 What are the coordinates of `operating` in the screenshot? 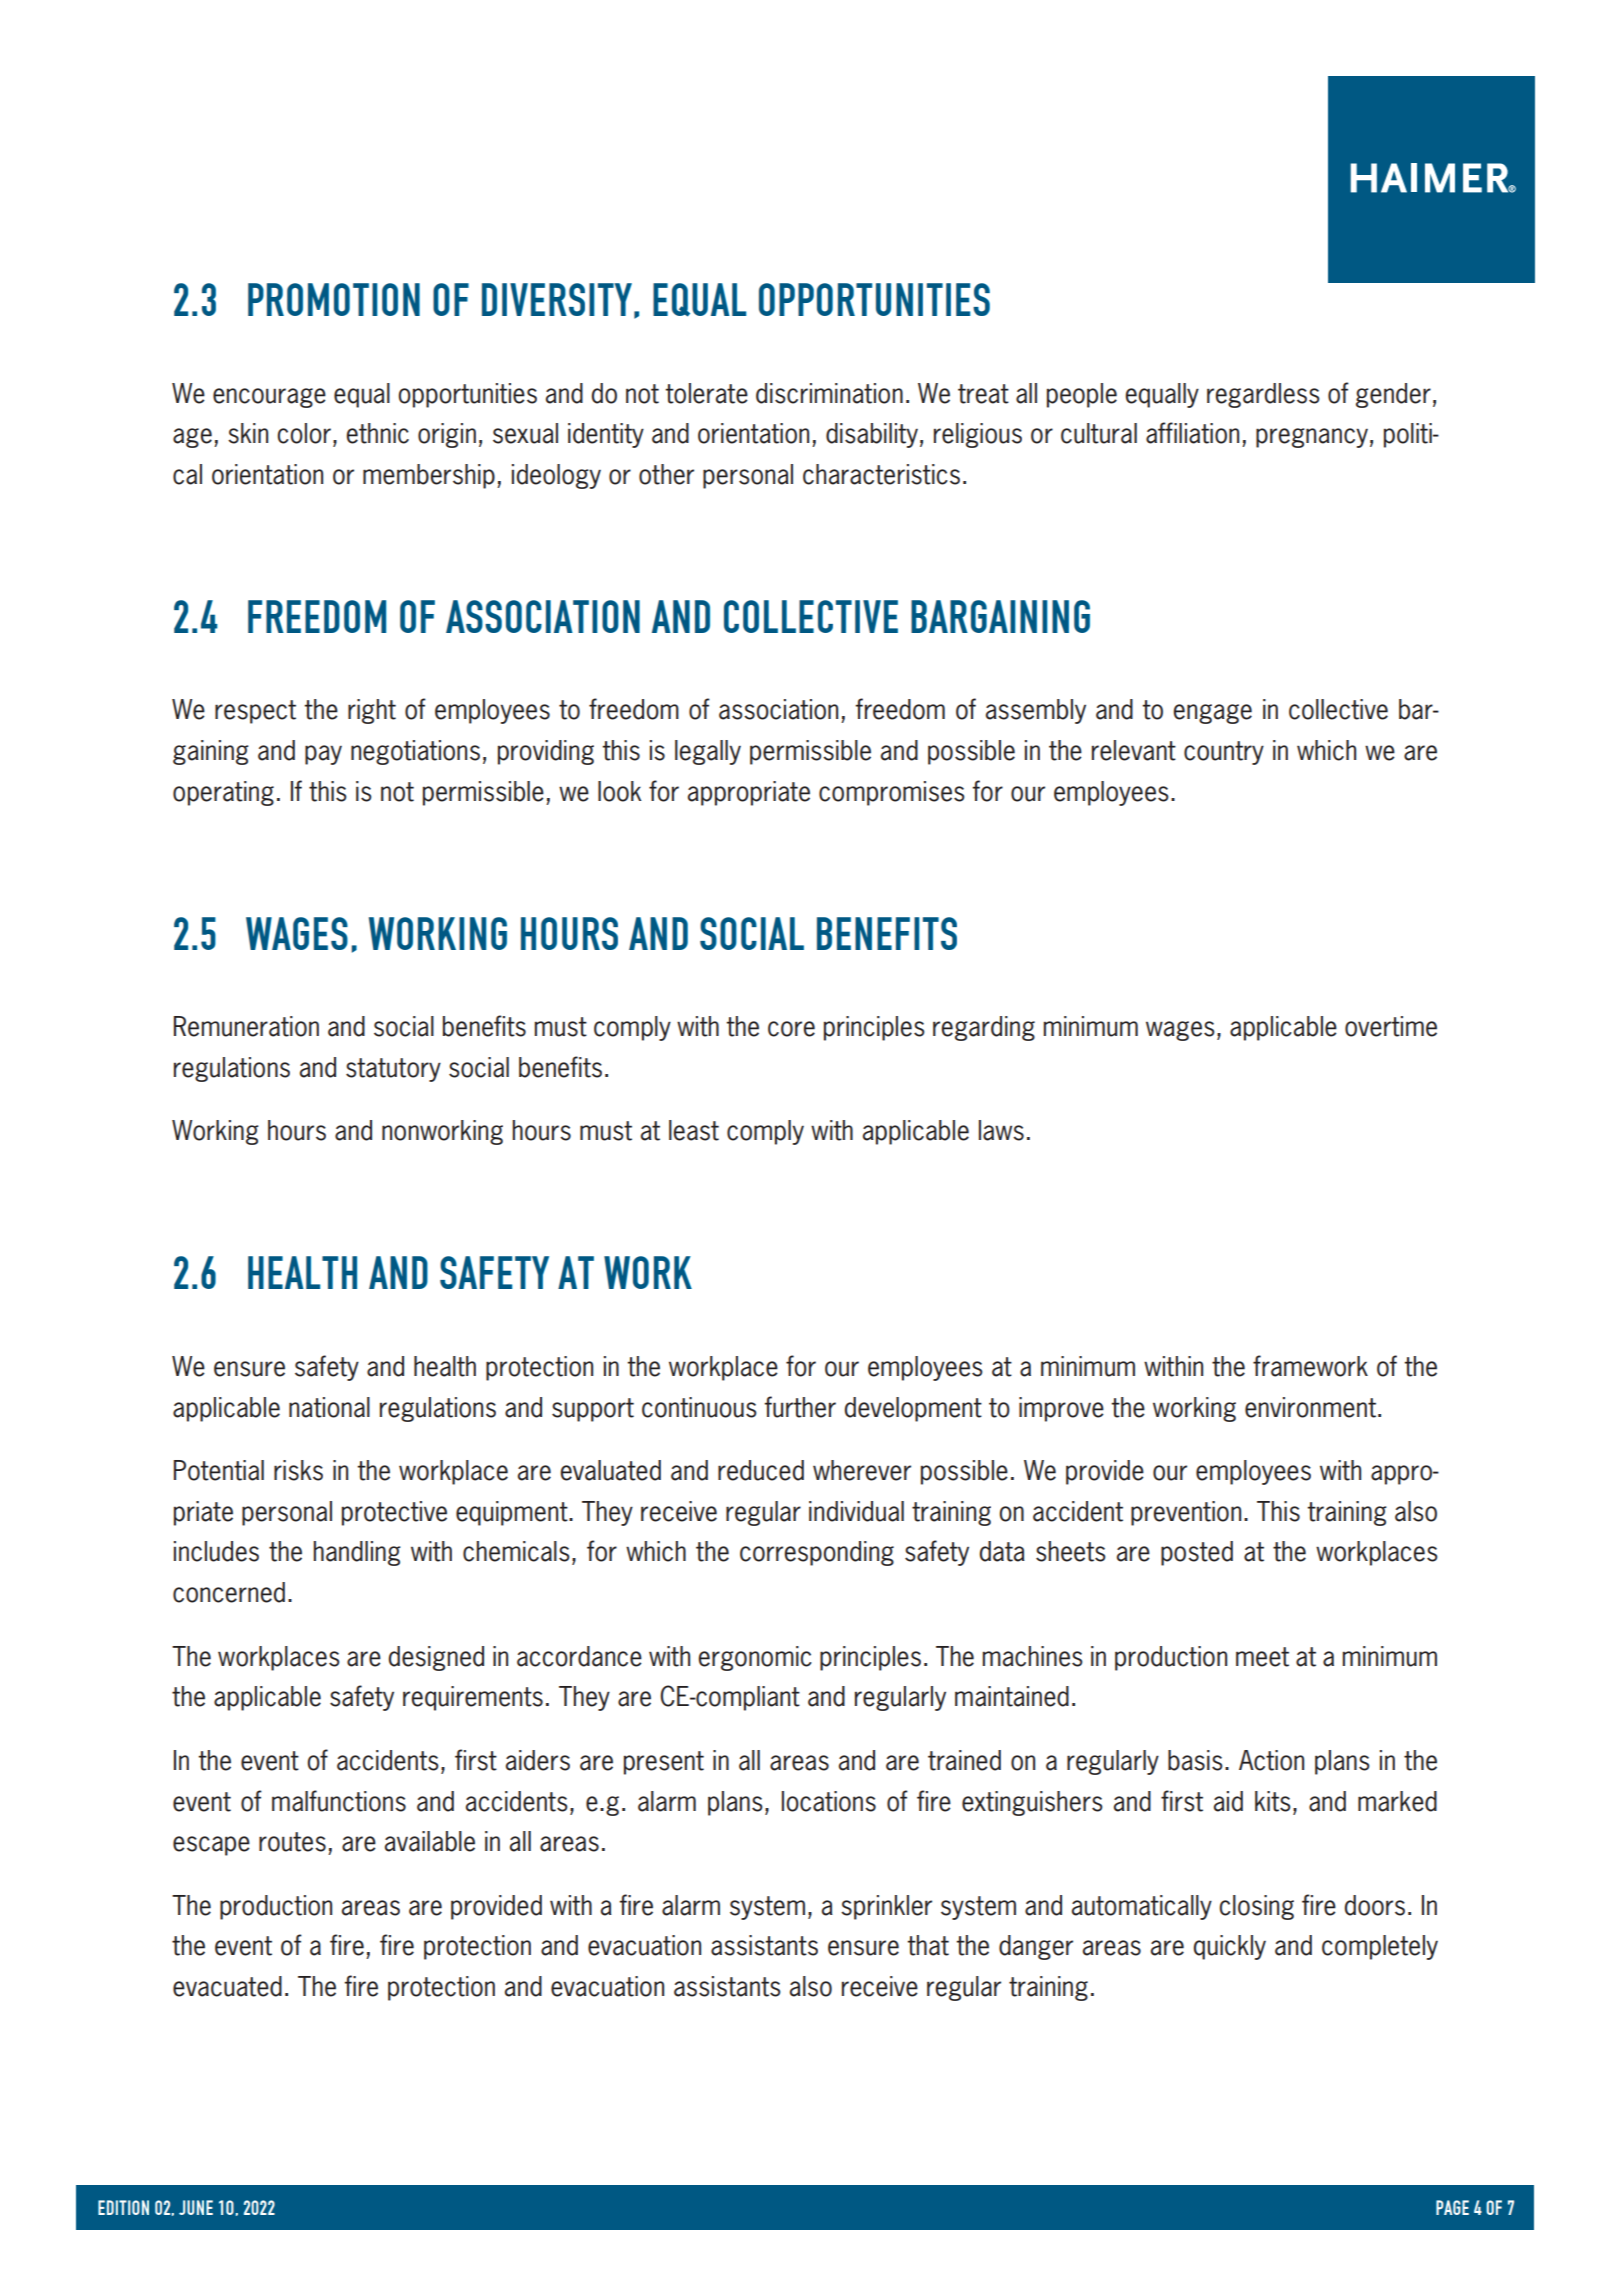 It's located at (223, 793).
